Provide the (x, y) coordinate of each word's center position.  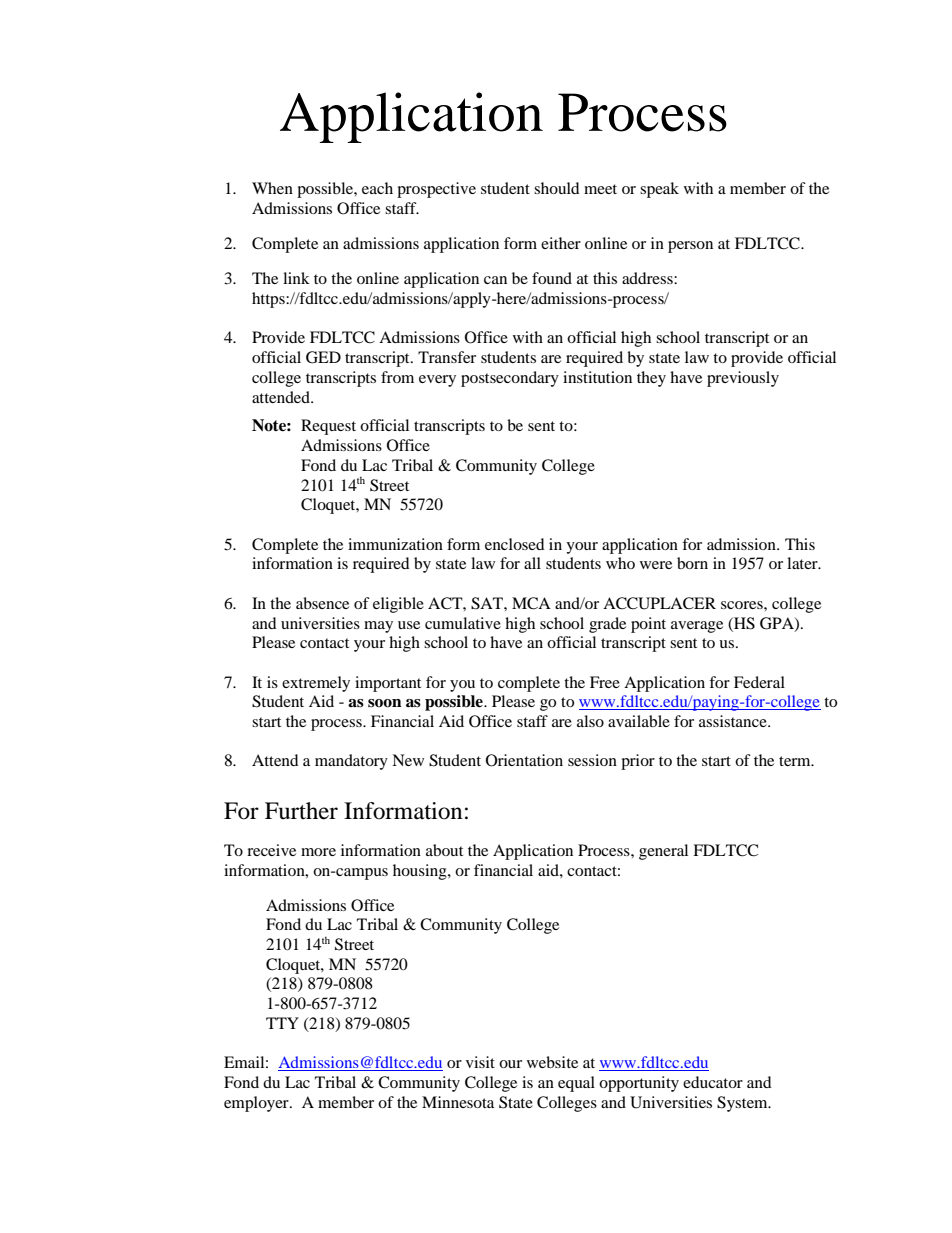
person (690, 247)
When (272, 188)
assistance (734, 721)
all (532, 563)
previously (743, 379)
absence (322, 603)
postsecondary (510, 379)
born (692, 563)
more (318, 852)
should (557, 188)
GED (323, 357)
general (663, 852)
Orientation (524, 760)
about (444, 850)
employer (257, 1104)
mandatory (351, 762)
